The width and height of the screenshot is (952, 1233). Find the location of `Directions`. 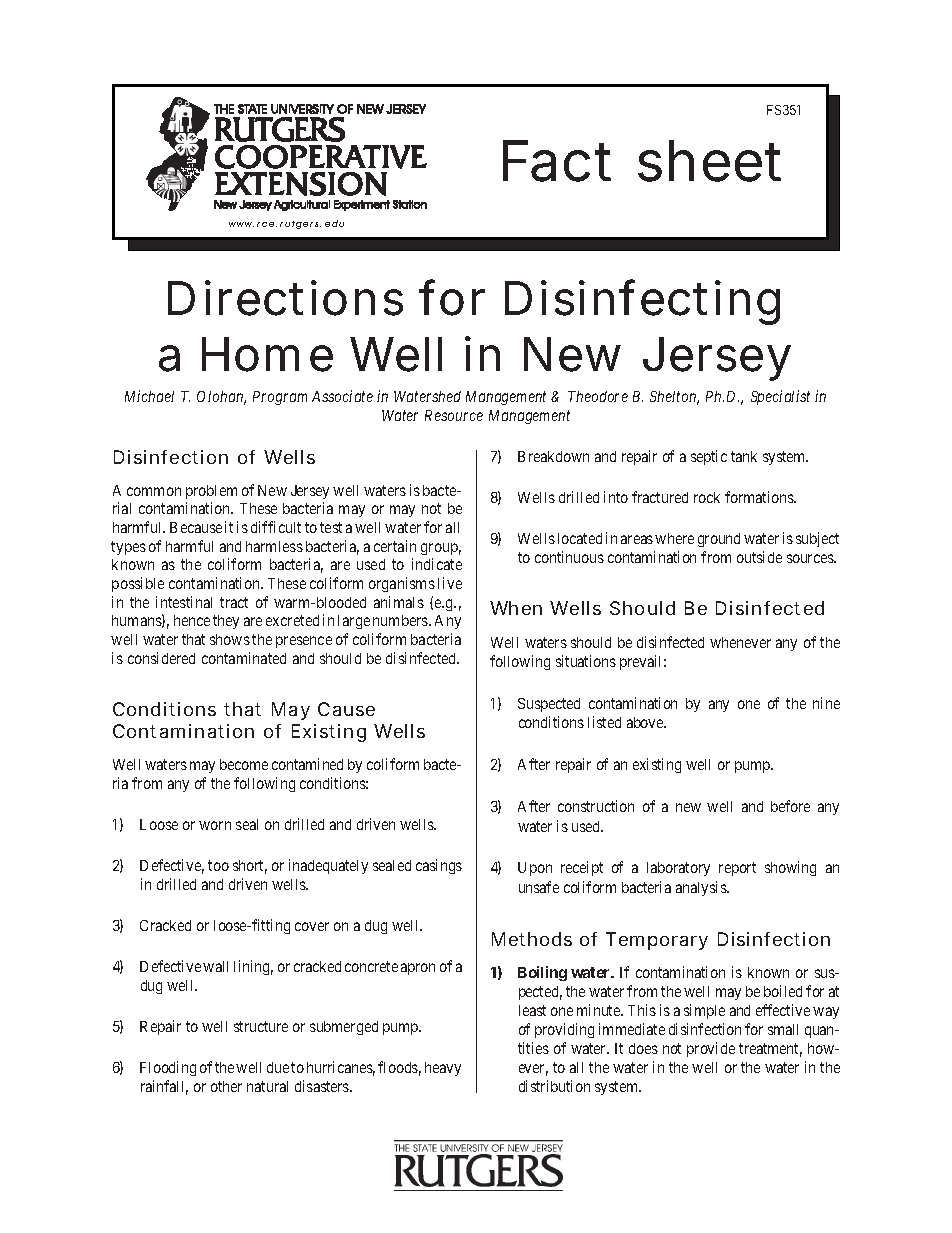

Directions is located at coordinates (285, 298).
